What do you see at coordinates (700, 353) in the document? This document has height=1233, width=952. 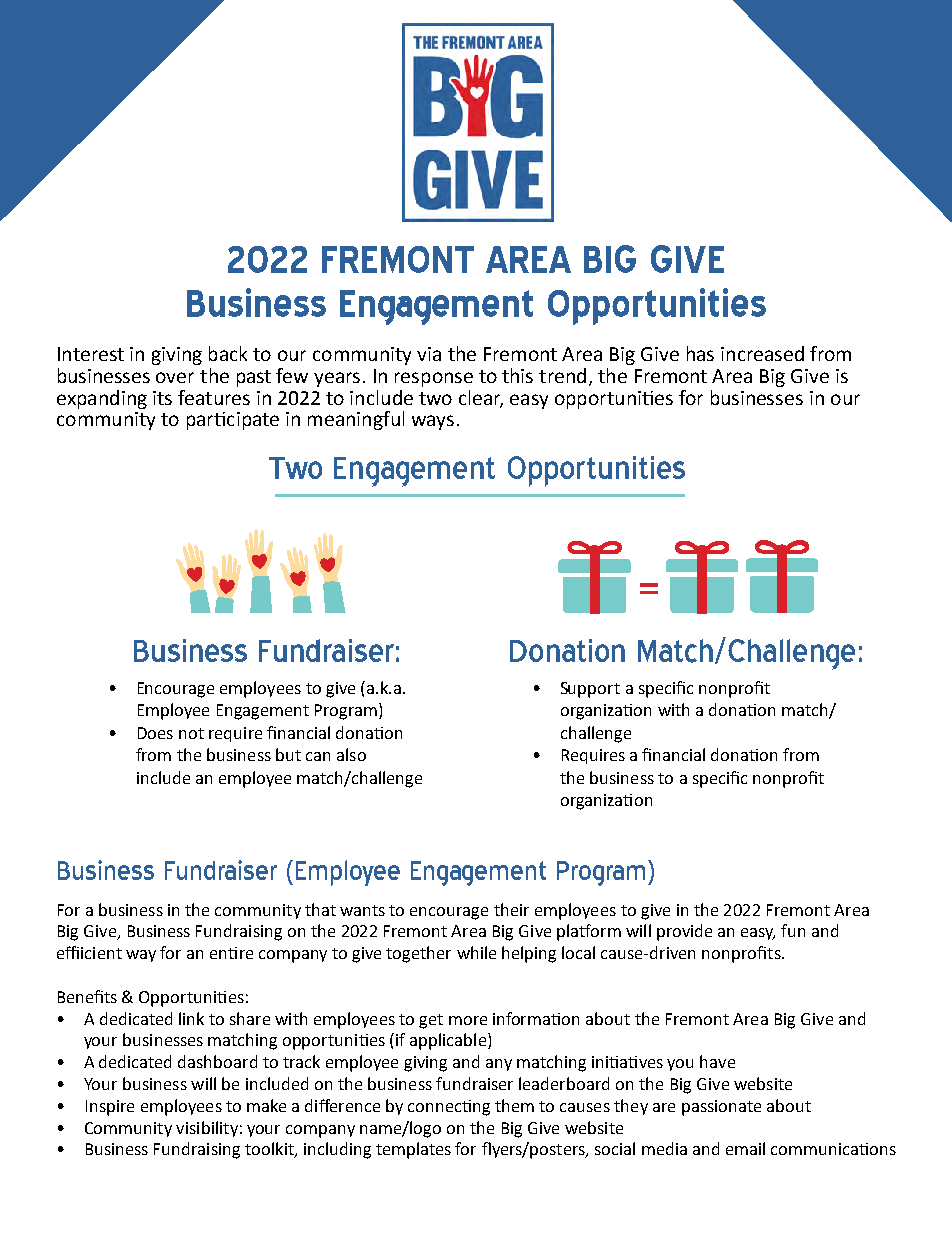 I see `has` at bounding box center [700, 353].
